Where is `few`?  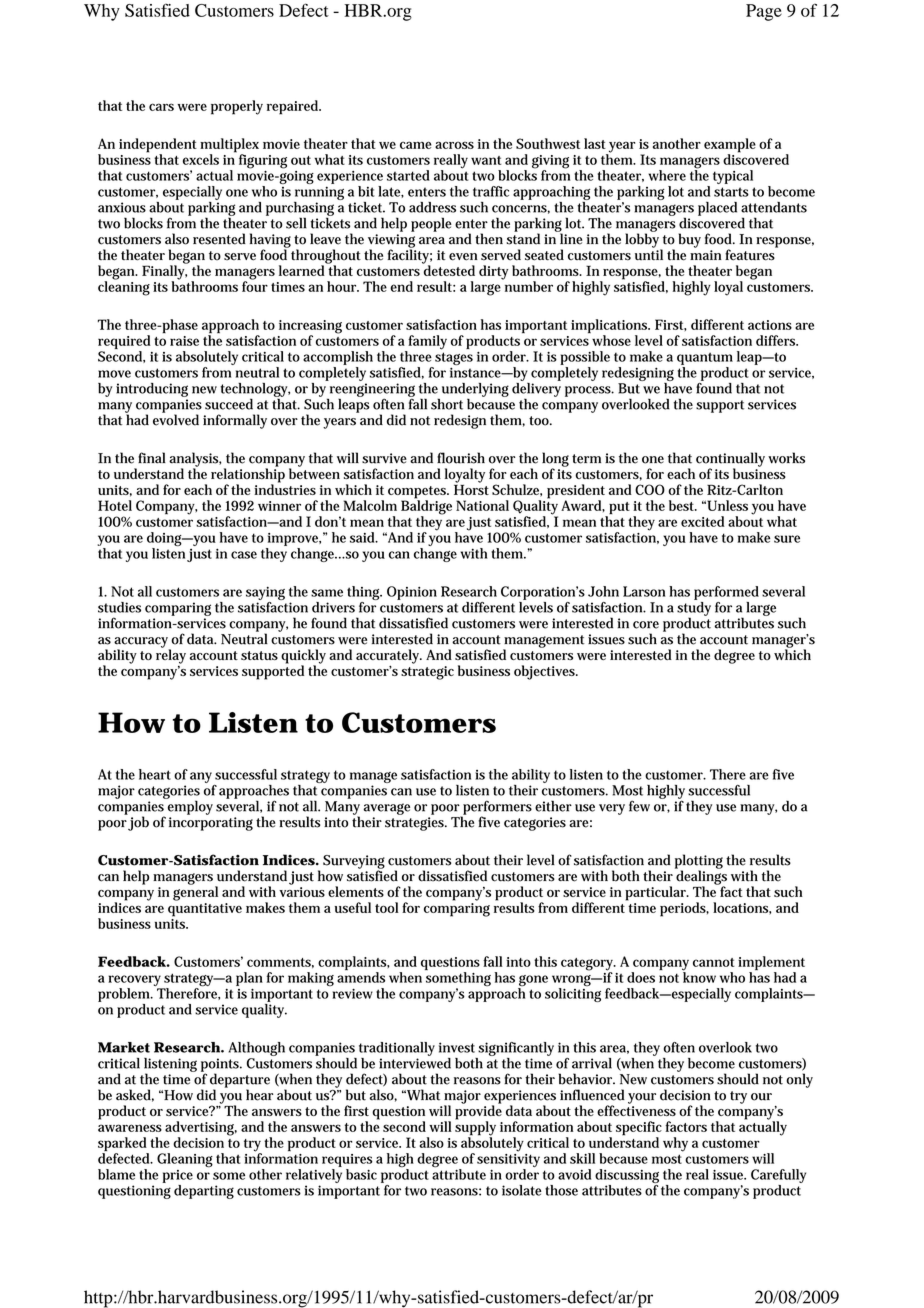
few is located at coordinates (639, 806).
